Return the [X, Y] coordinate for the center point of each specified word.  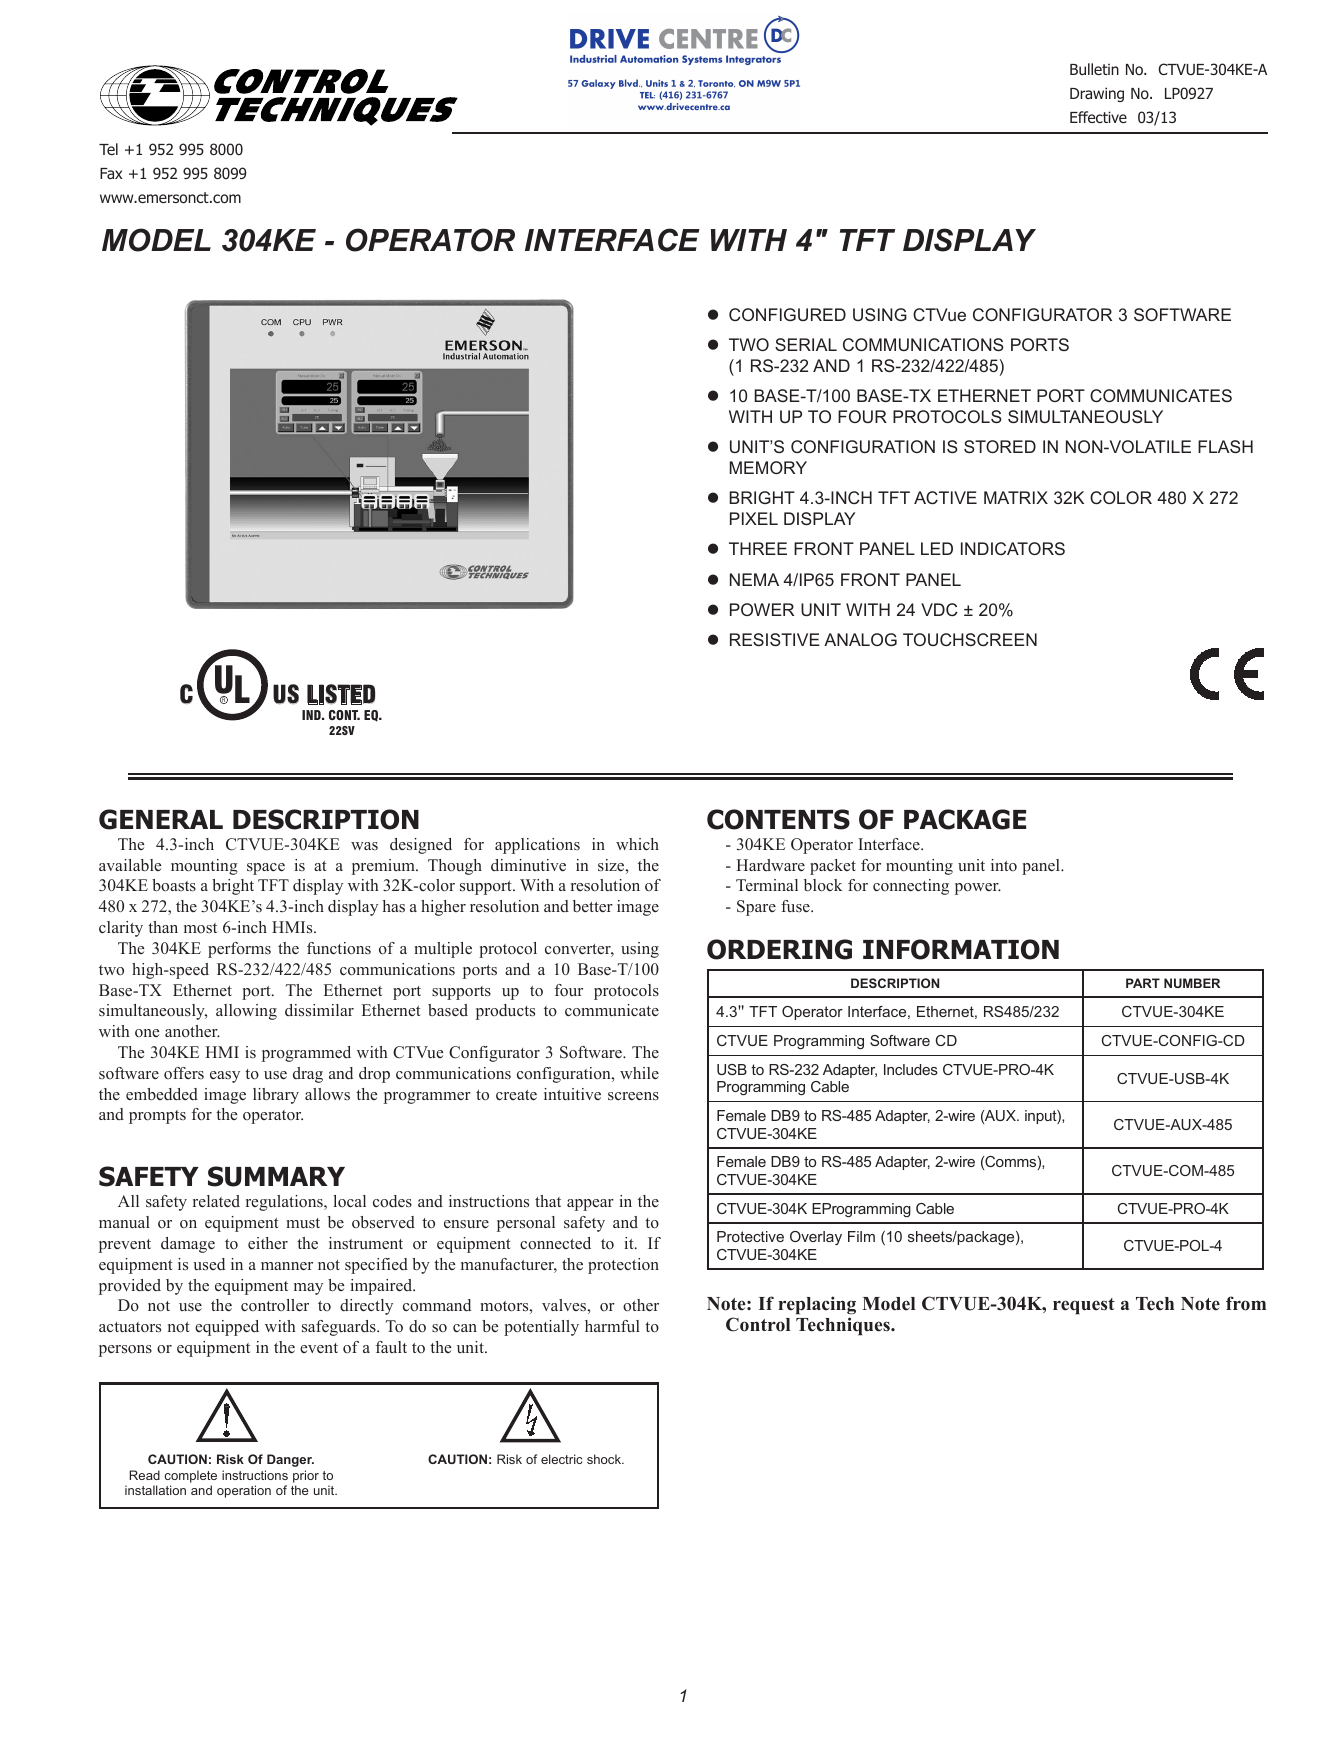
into [1004, 865]
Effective [1098, 117]
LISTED [341, 694]
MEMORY [768, 467]
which [637, 844]
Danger [290, 1460]
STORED [1000, 446]
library [276, 1096]
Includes [911, 1069]
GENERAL [161, 819]
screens [633, 1096]
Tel [108, 149]
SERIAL [806, 344]
